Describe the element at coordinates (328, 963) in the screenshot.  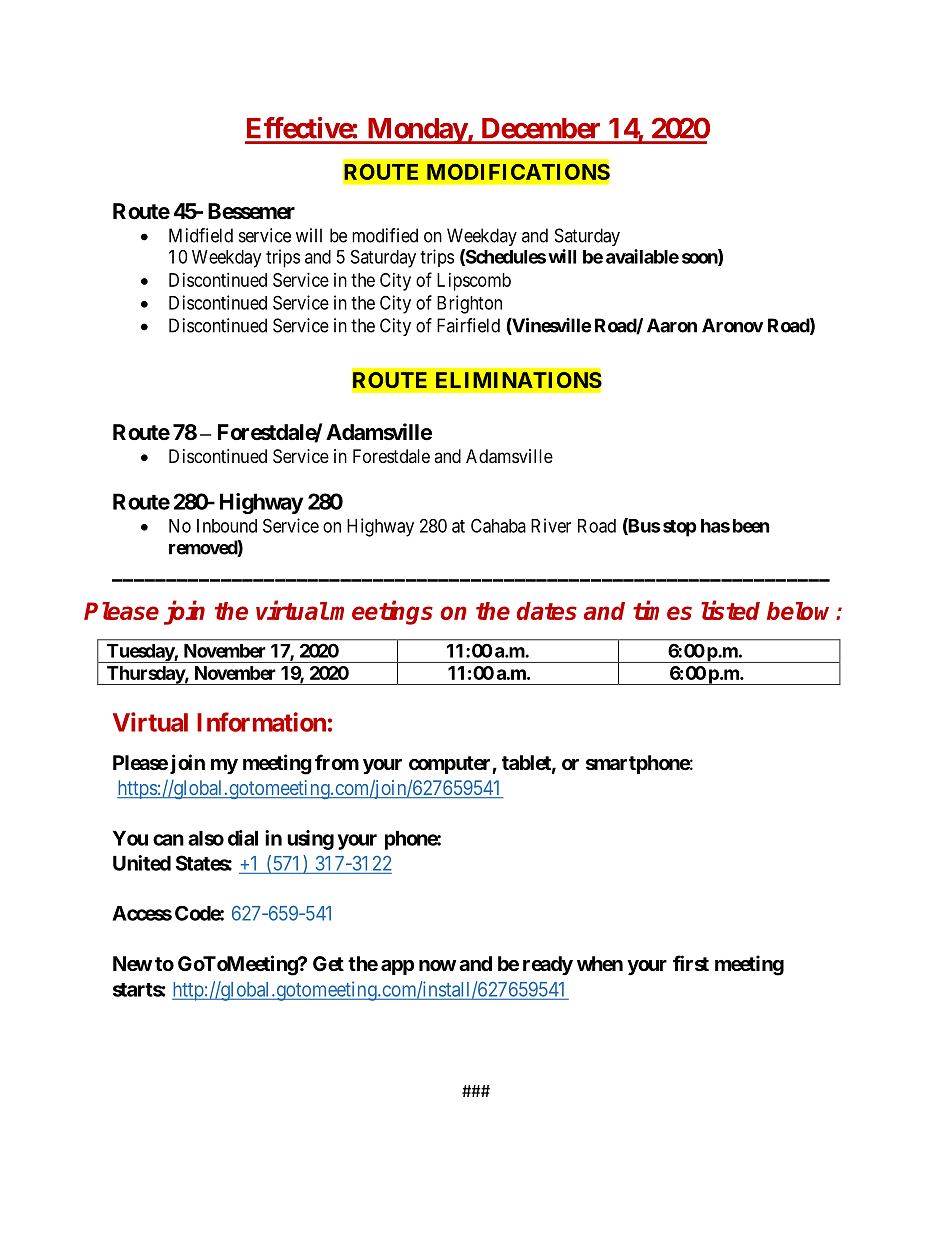
I see `Get` at that location.
